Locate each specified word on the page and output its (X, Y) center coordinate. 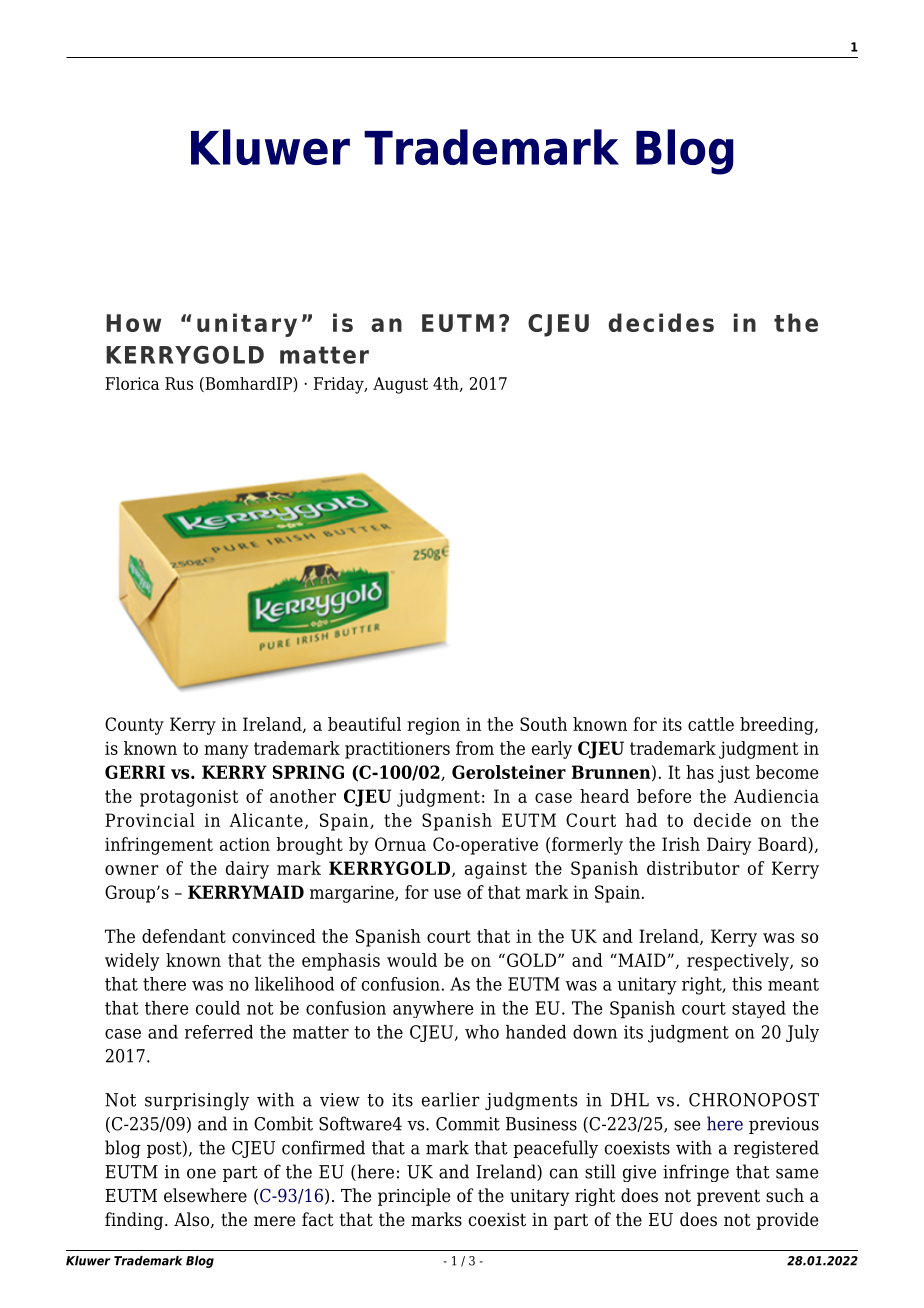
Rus (179, 383)
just (734, 774)
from (475, 748)
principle (414, 1197)
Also (193, 1220)
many (226, 752)
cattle (711, 724)
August (400, 385)
